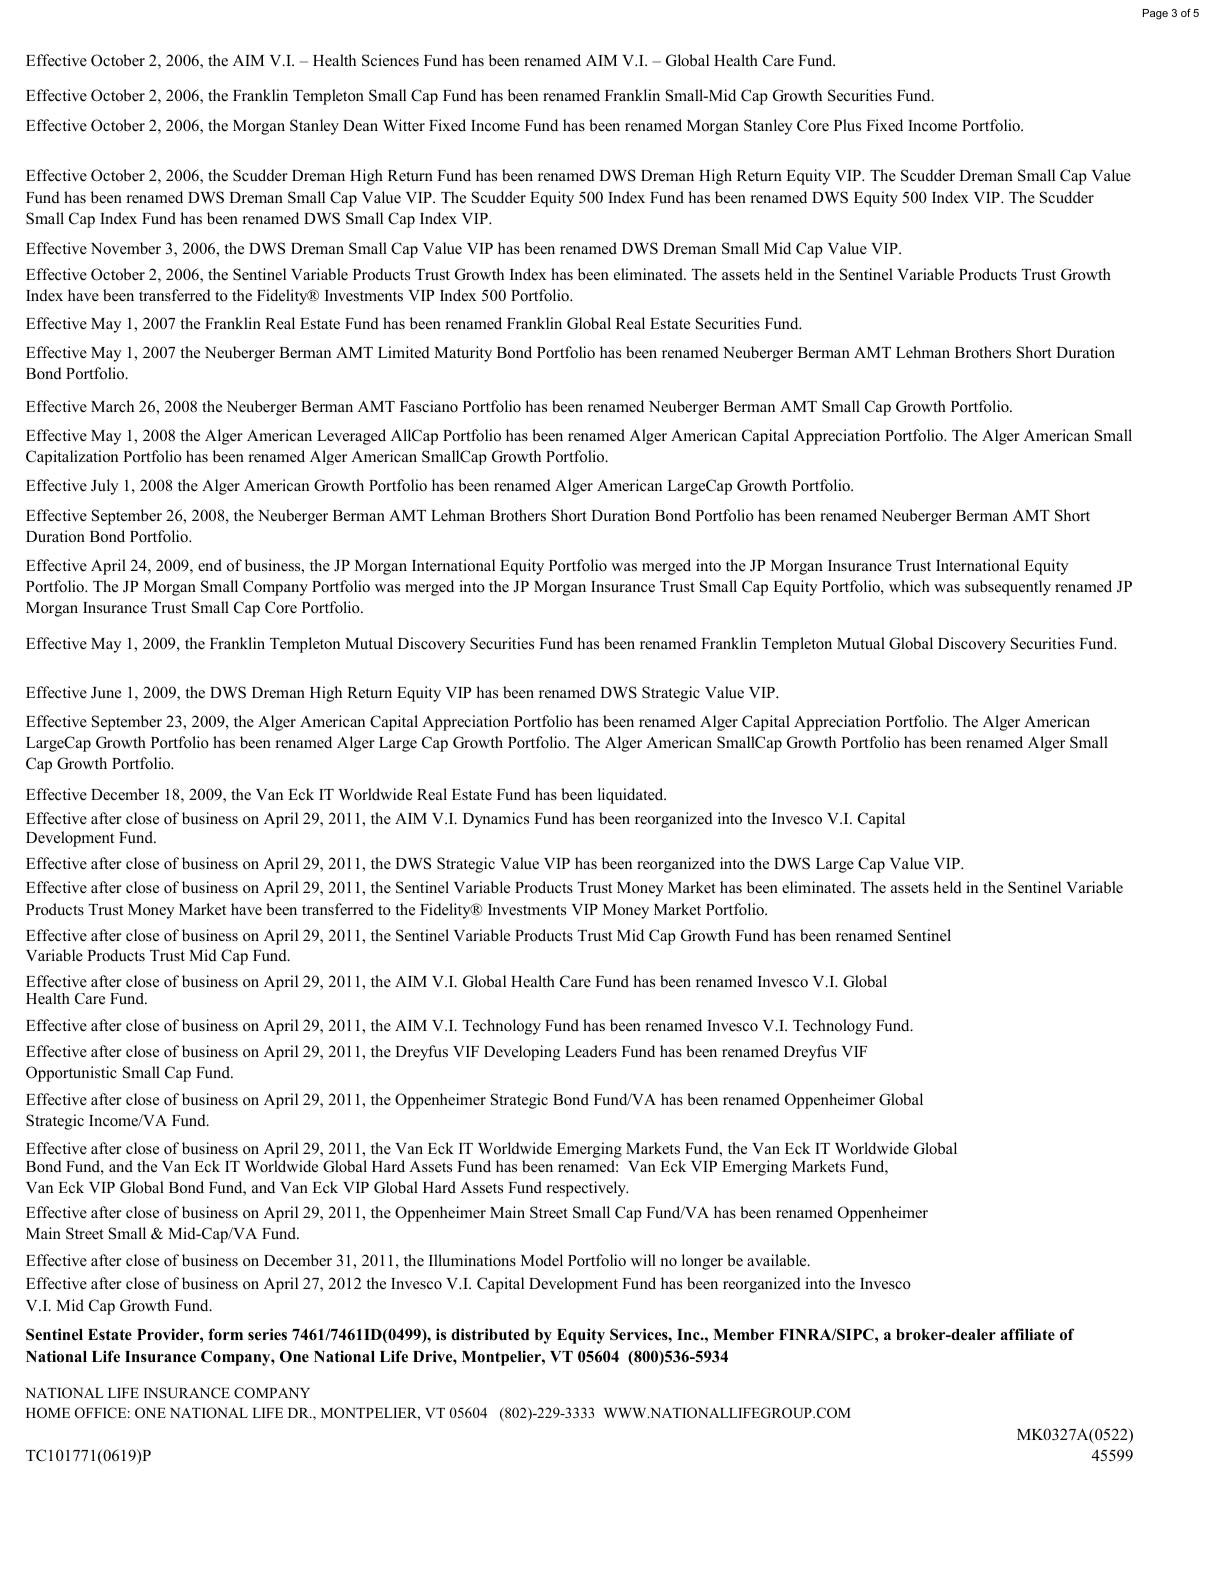  What do you see at coordinates (591, 1051) in the document?
I see `Leaders` at bounding box center [591, 1051].
